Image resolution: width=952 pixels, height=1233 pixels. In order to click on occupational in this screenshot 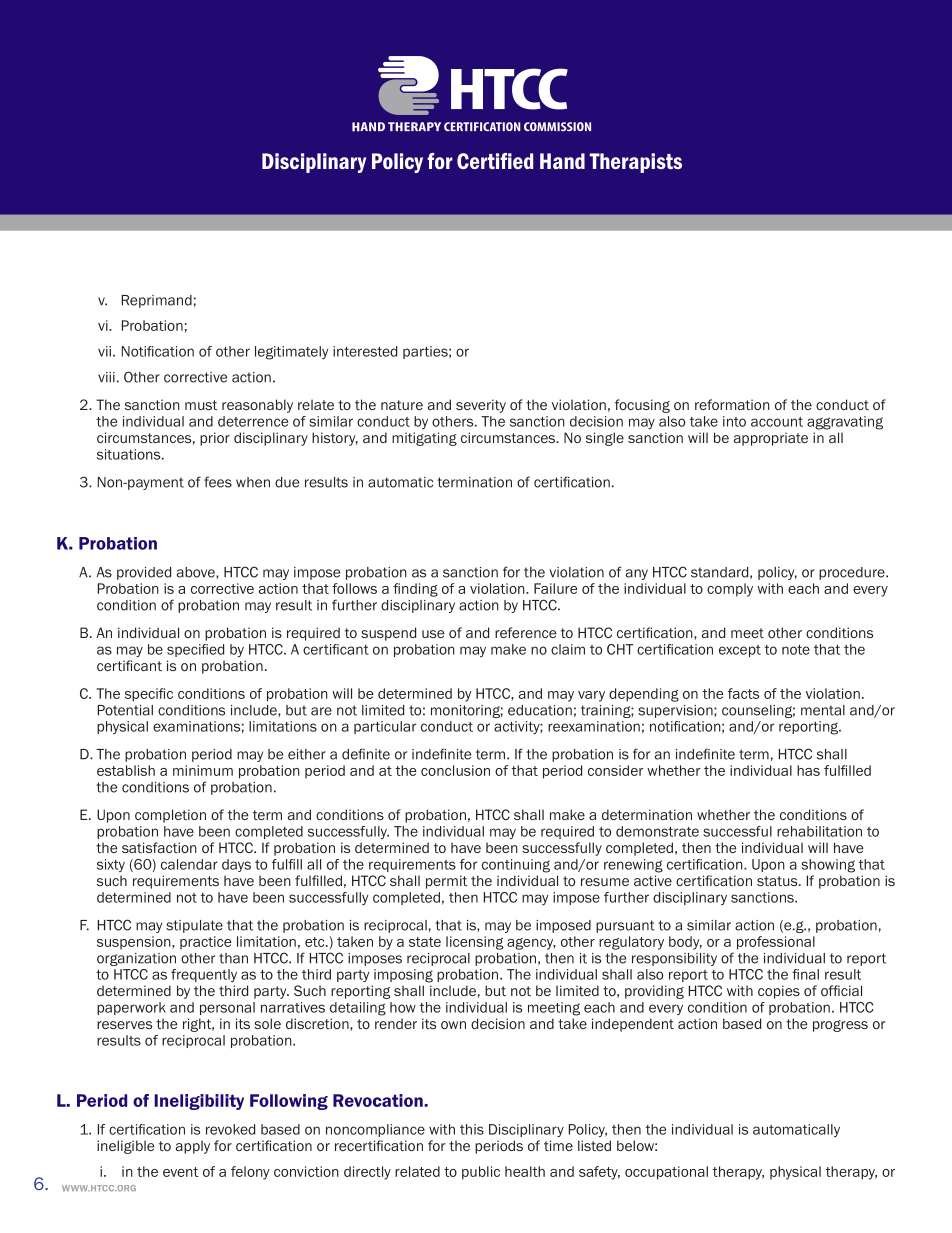, I will do `click(666, 1173)`.
